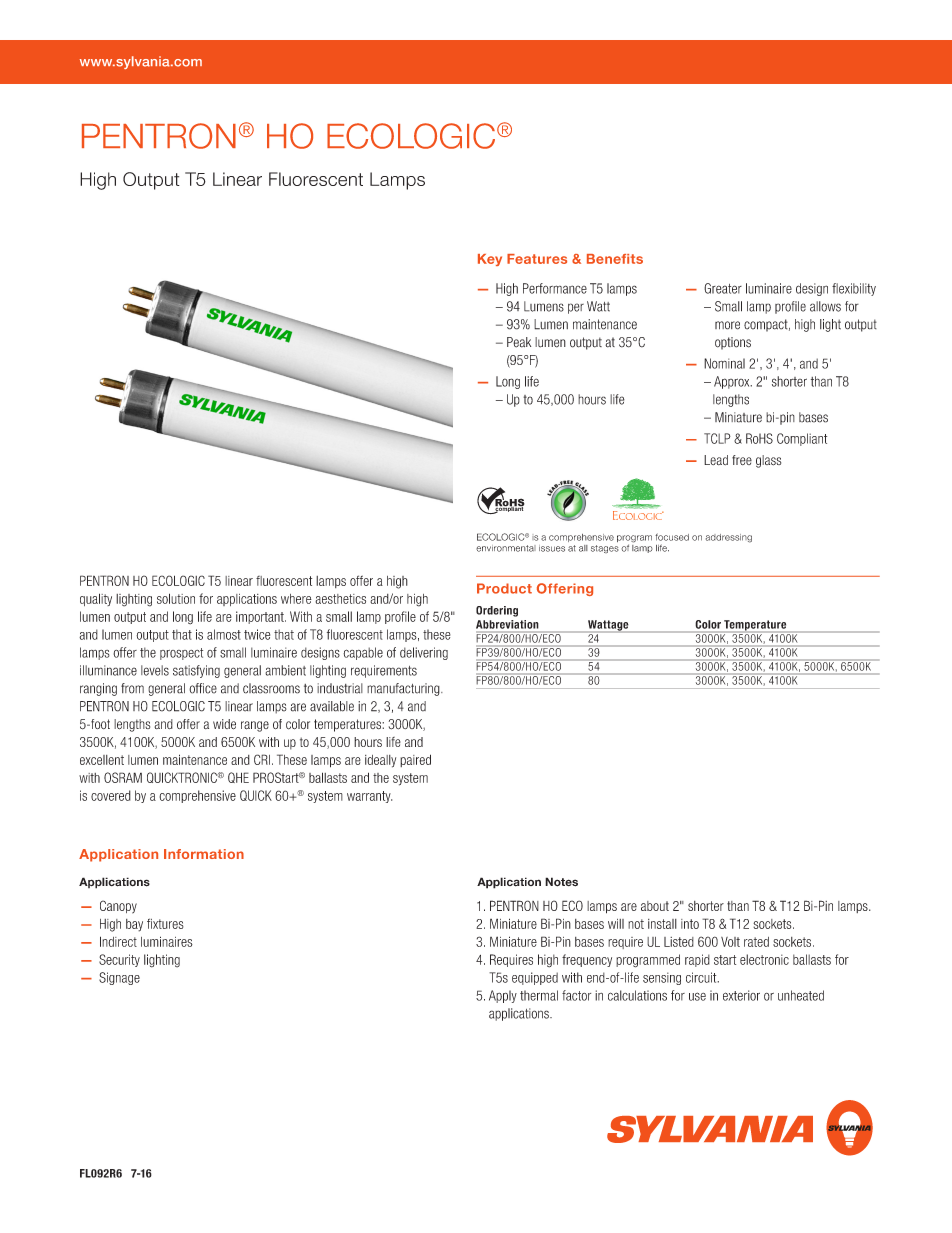 The image size is (952, 1233). What do you see at coordinates (503, 996) in the page?
I see `Apply` at bounding box center [503, 996].
